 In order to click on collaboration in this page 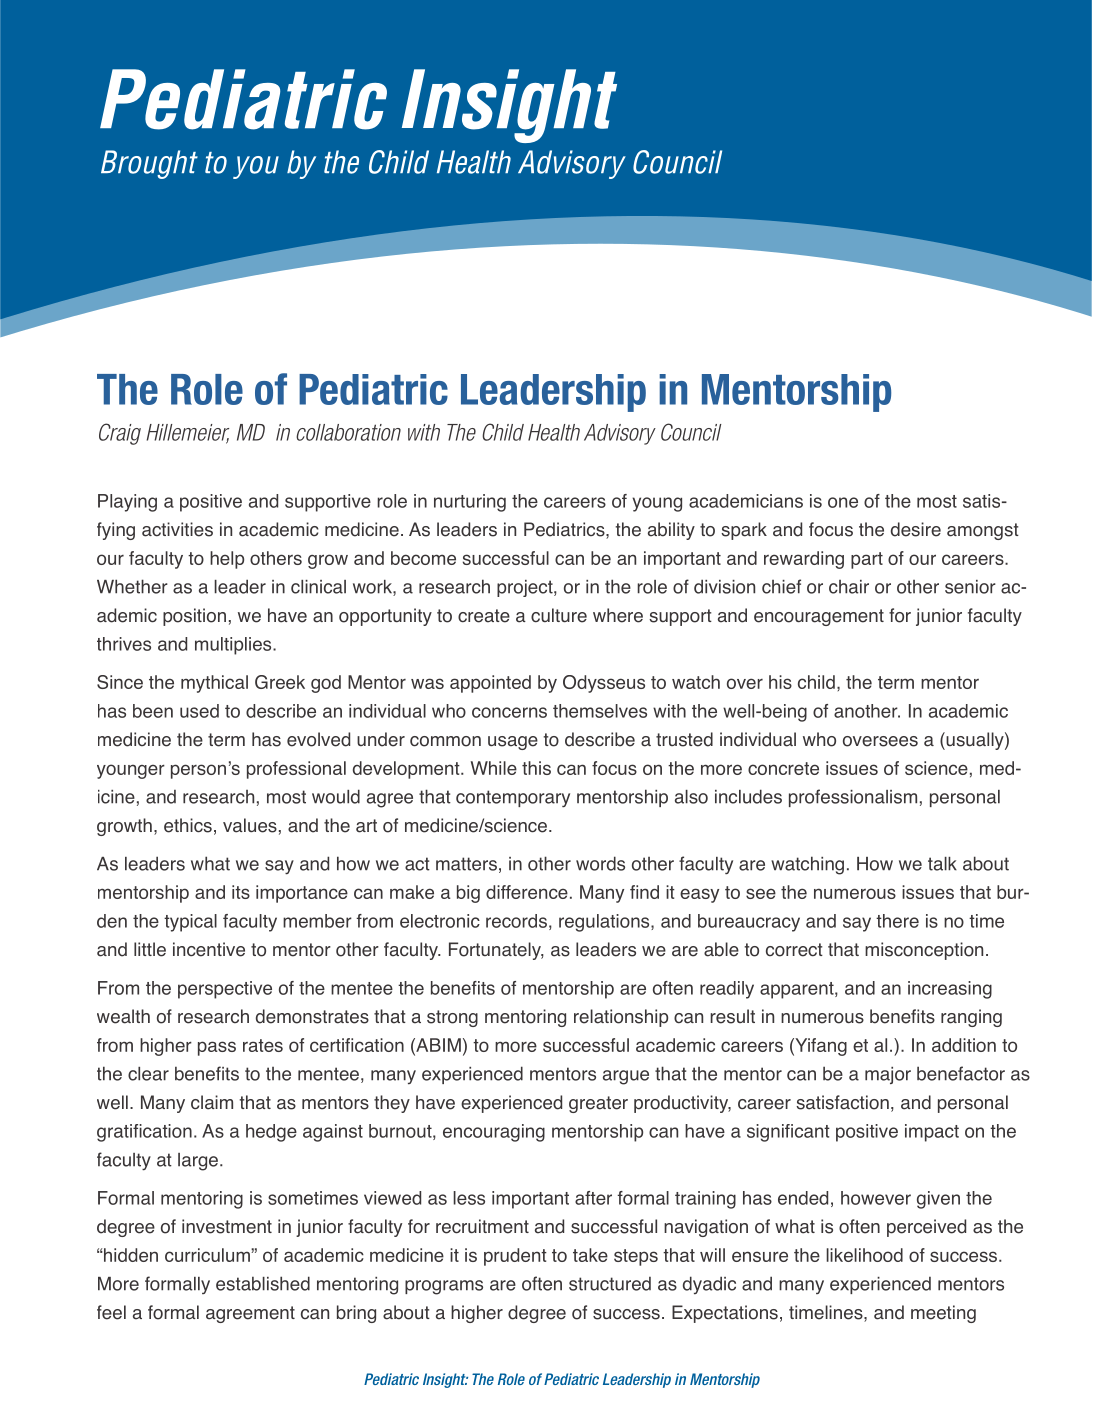, I will do `click(348, 432)`.
